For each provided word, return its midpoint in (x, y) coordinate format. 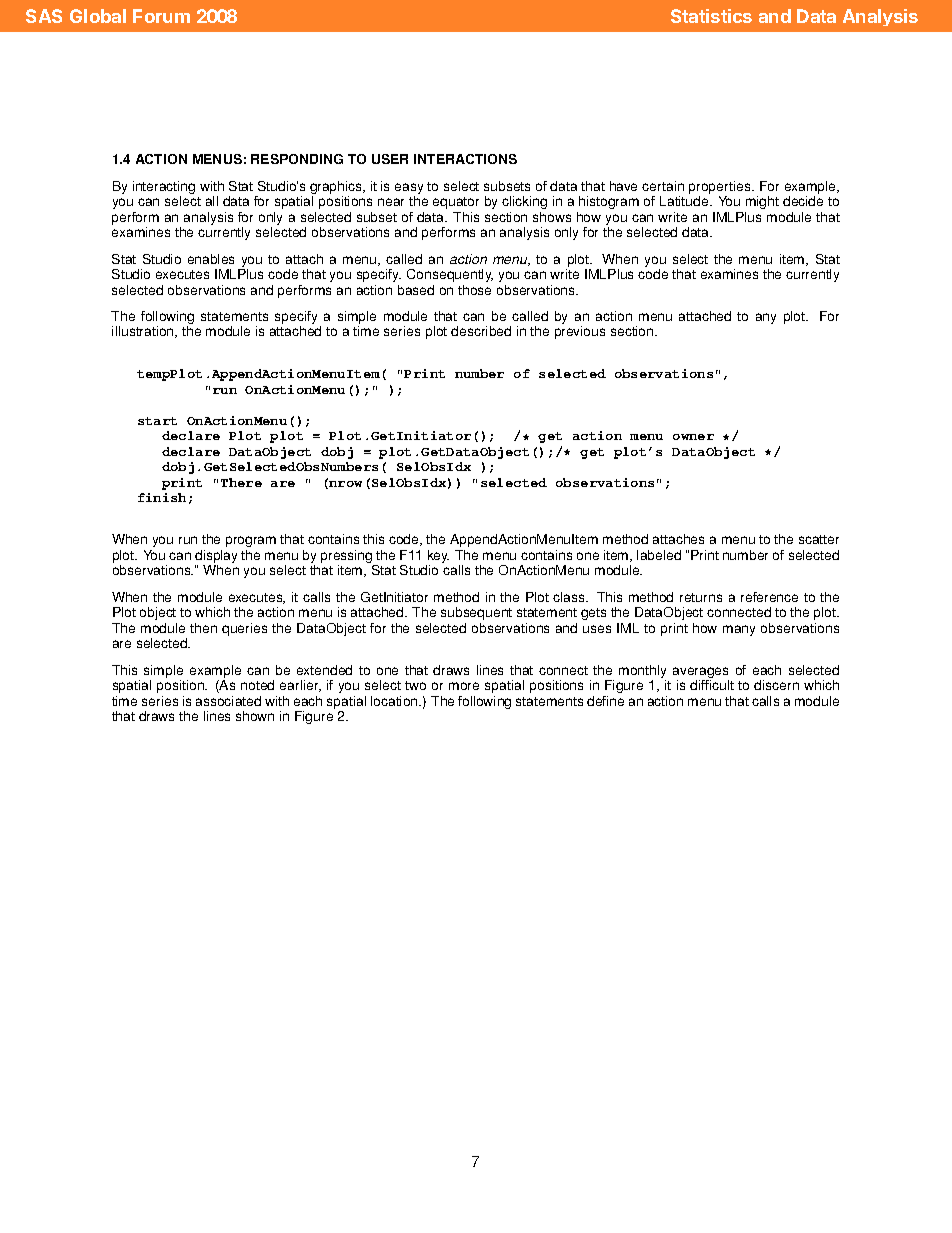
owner (693, 437)
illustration (144, 332)
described (481, 331)
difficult (712, 685)
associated (228, 701)
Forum (161, 16)
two (415, 685)
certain (663, 186)
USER (390, 159)
